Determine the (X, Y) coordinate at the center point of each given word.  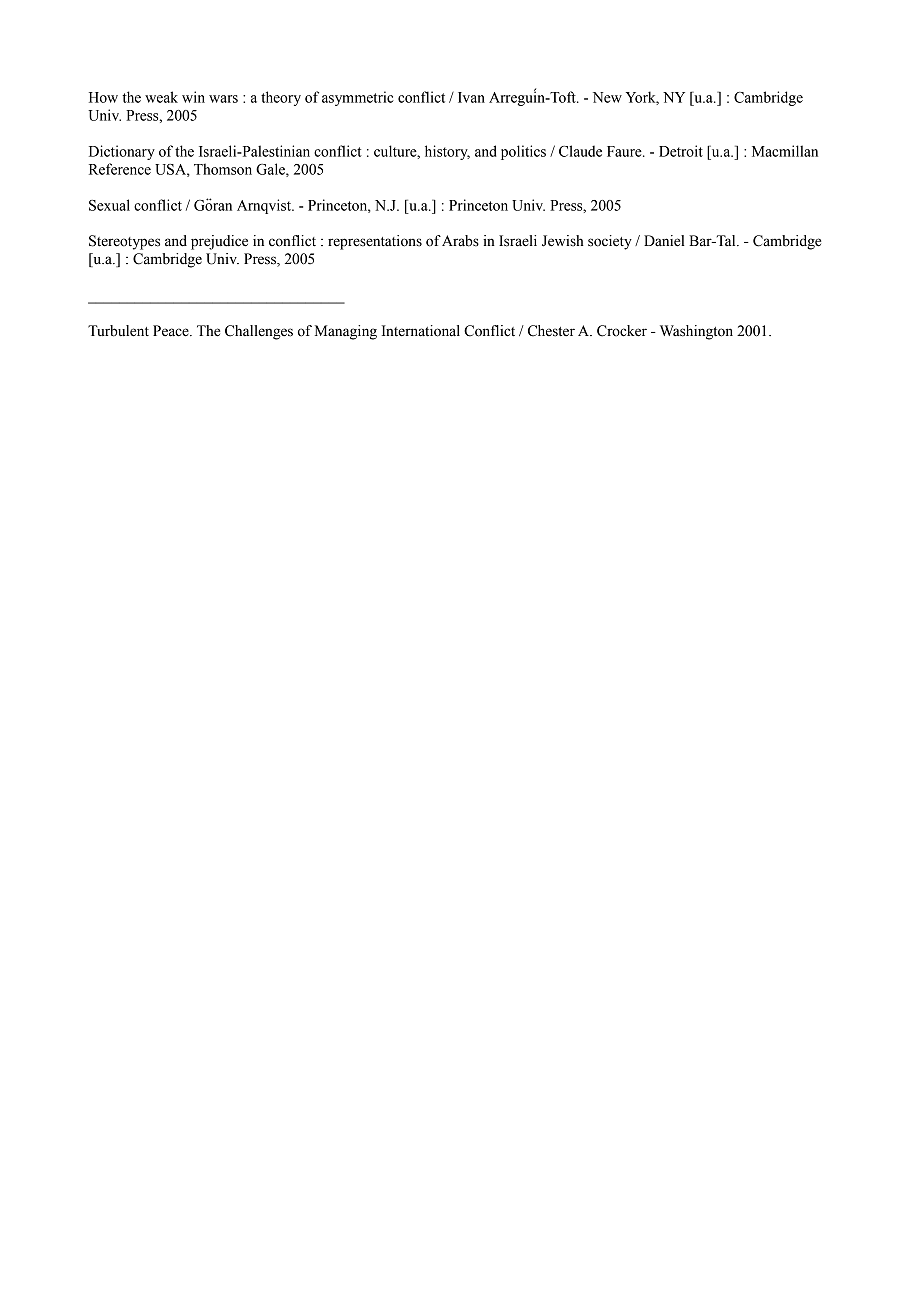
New (607, 97)
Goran (213, 204)
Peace (172, 331)
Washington (696, 332)
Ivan (471, 97)
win (193, 97)
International (421, 331)
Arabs (460, 241)
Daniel (664, 241)
